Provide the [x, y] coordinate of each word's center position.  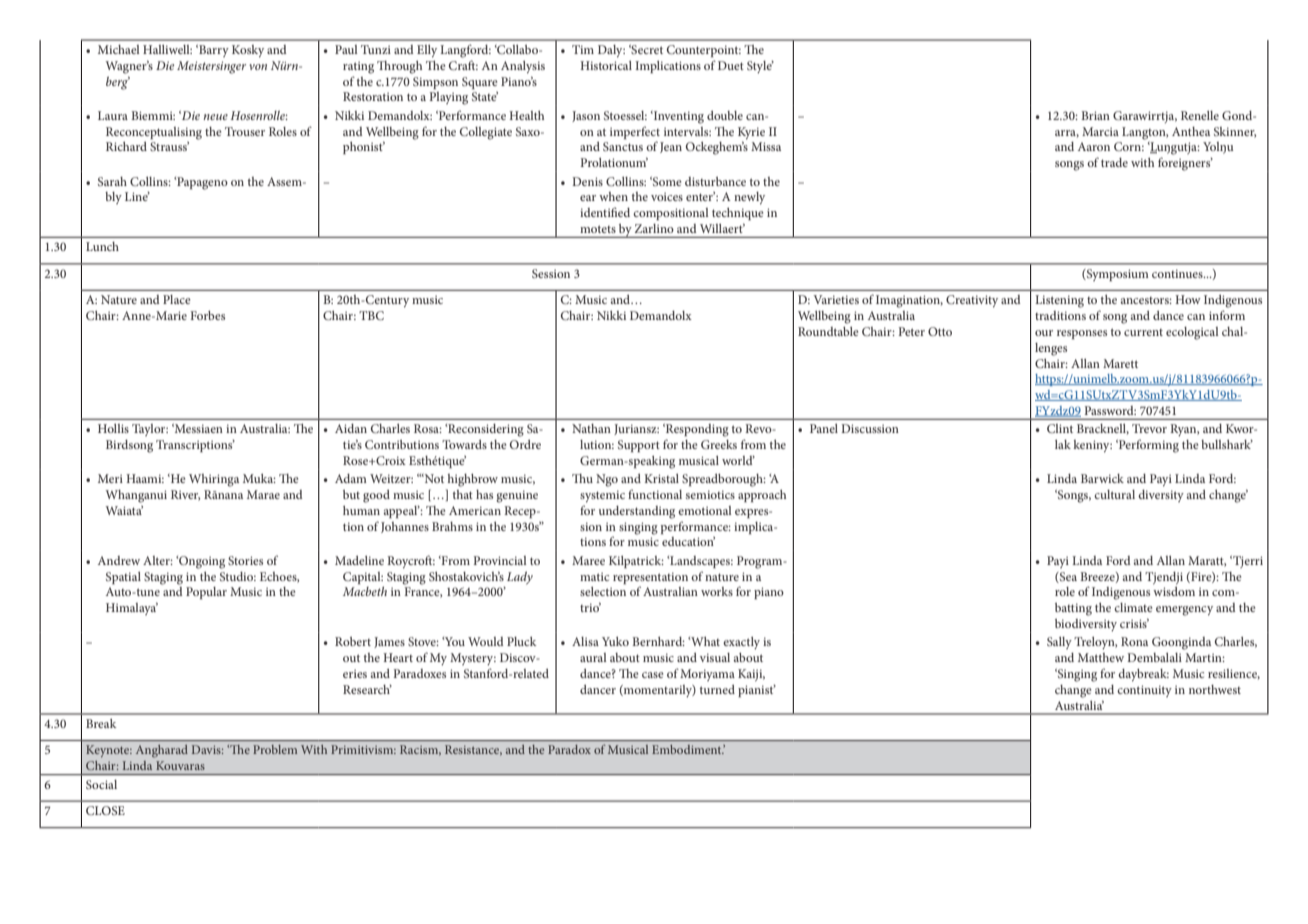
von [258, 67]
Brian [1095, 115]
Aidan [351, 428]
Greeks [719, 444]
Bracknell [1103, 429]
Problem [275, 749]
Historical [606, 65]
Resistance [473, 750]
